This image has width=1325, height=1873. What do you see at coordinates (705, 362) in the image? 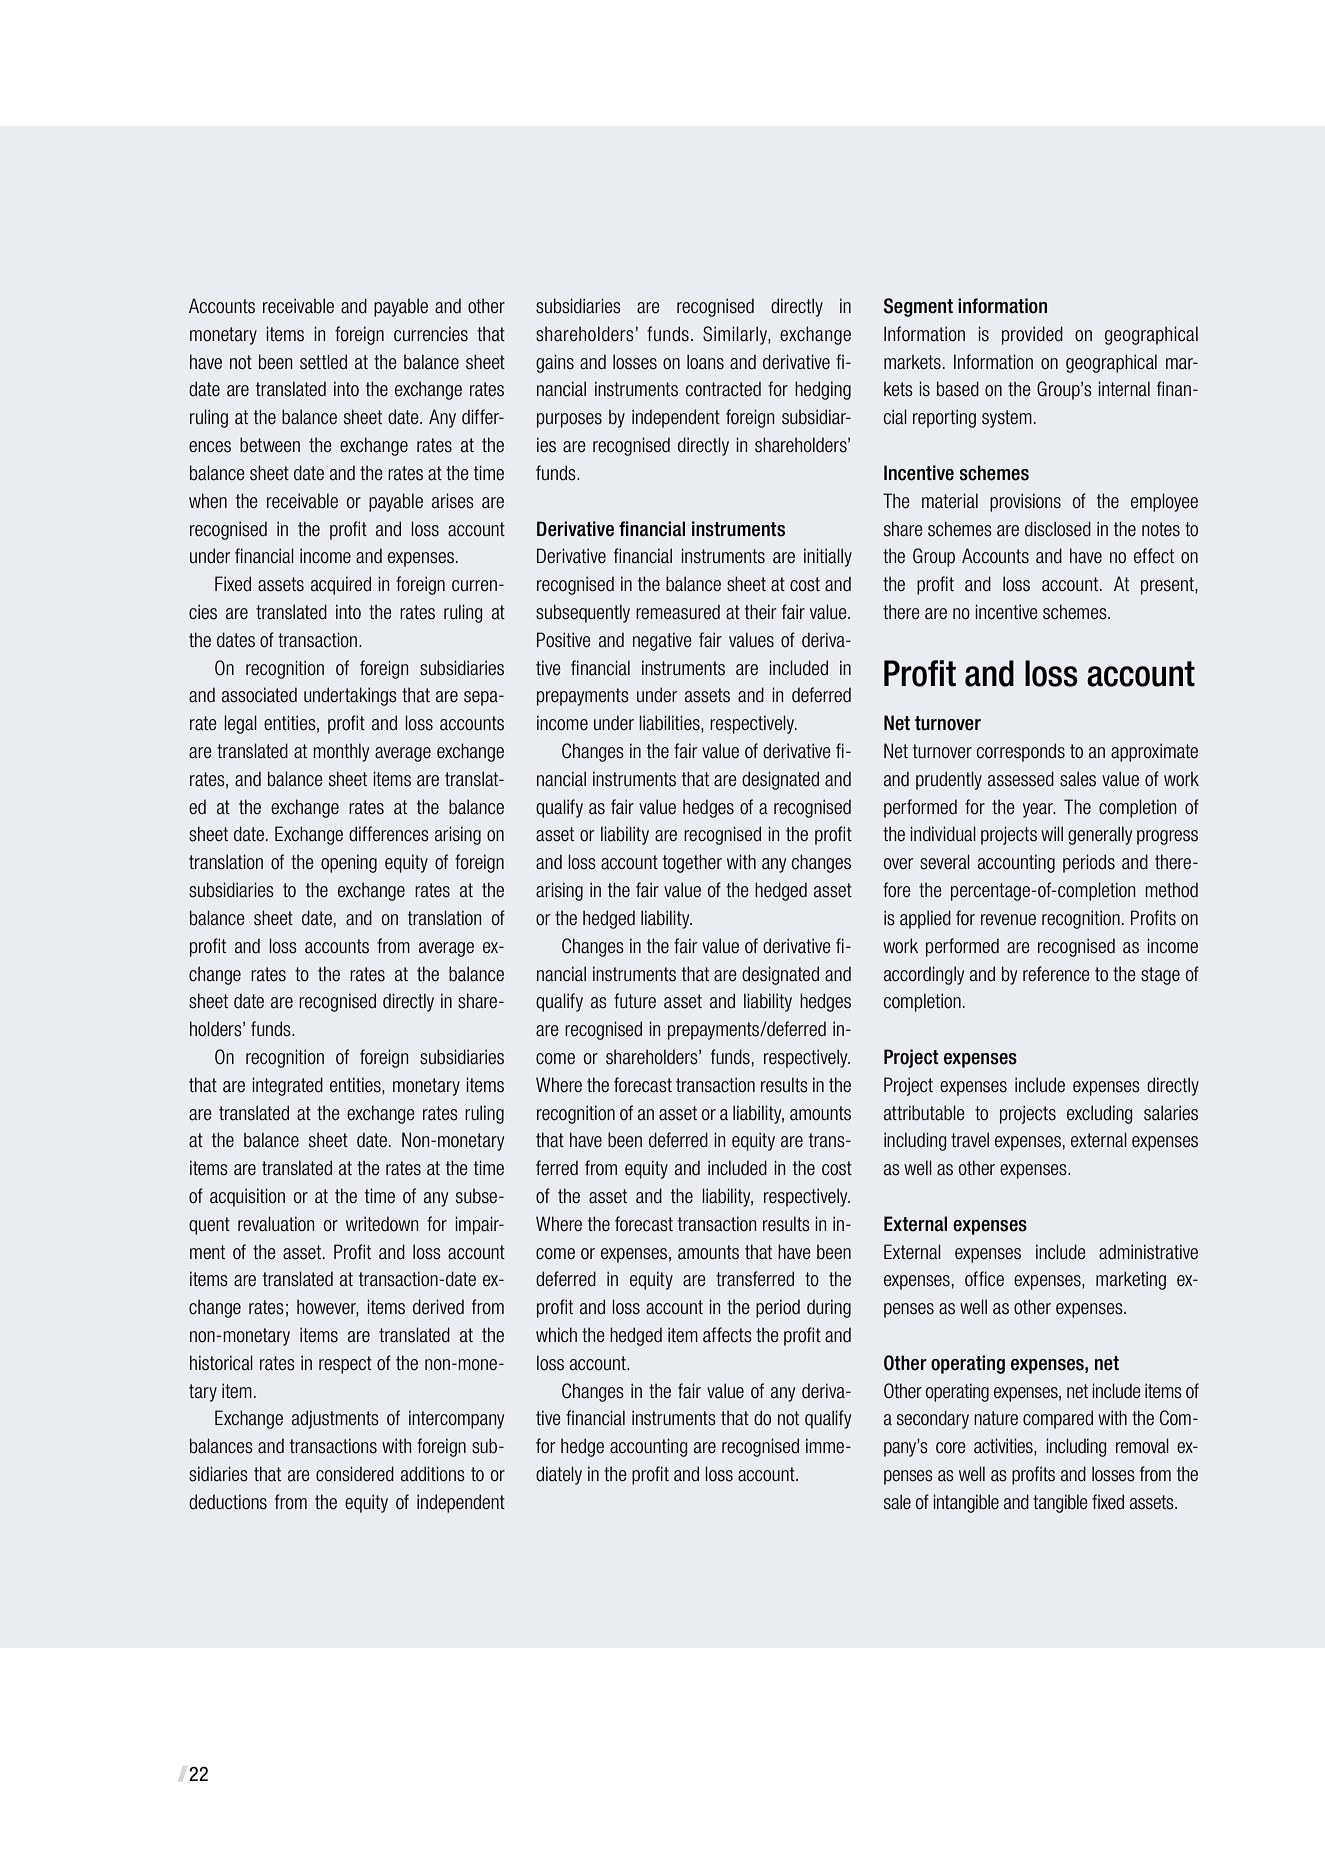
I see `loans` at bounding box center [705, 362].
